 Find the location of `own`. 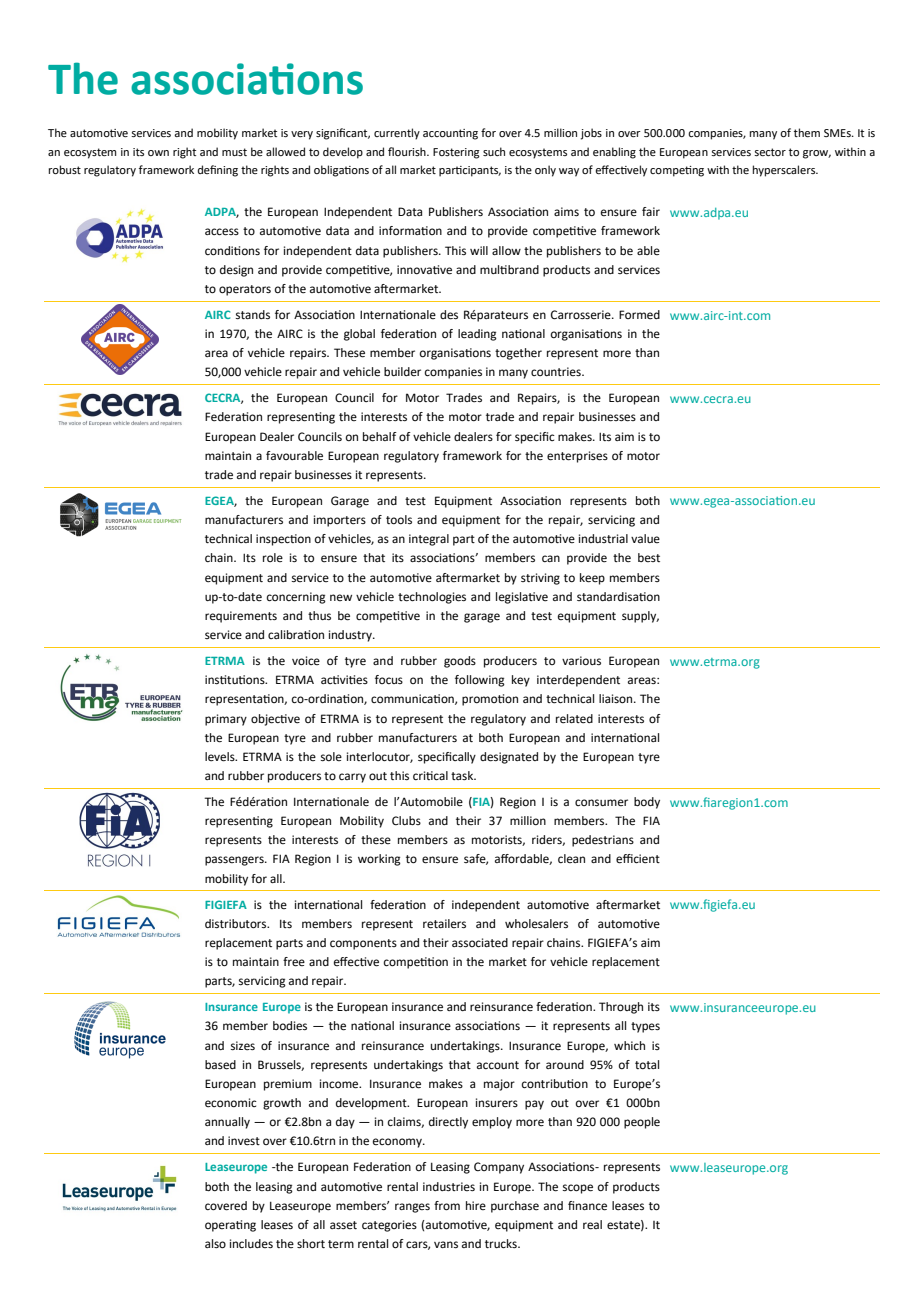

own is located at coordinates (158, 153).
